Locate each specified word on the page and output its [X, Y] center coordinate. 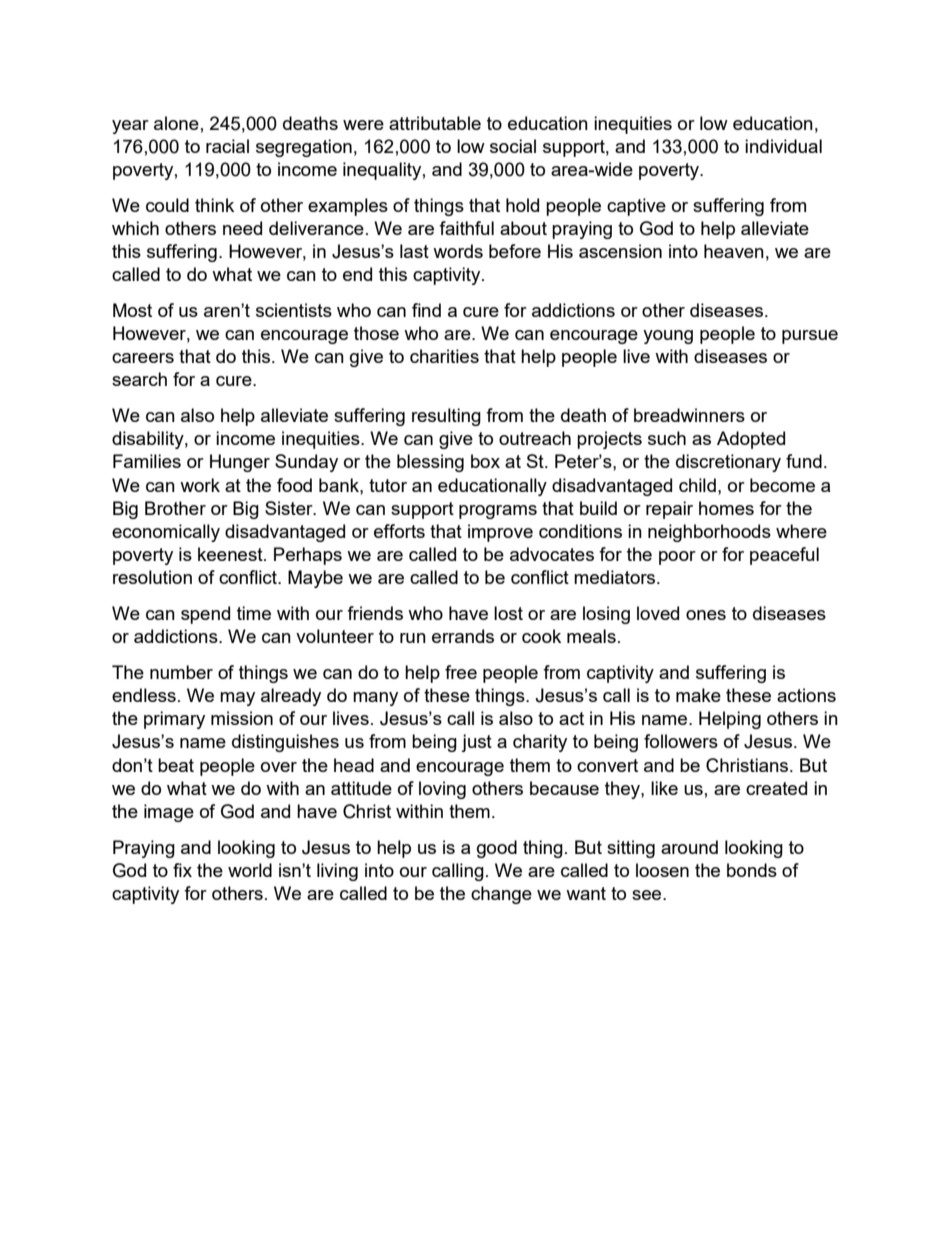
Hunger [240, 463]
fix [182, 870]
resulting [446, 417]
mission [242, 718]
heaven [734, 251]
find [426, 310]
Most [132, 310]
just [476, 743]
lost [508, 613]
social [513, 146]
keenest [231, 554]
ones [706, 615]
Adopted [751, 440]
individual [783, 146]
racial [227, 146]
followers [681, 741]
